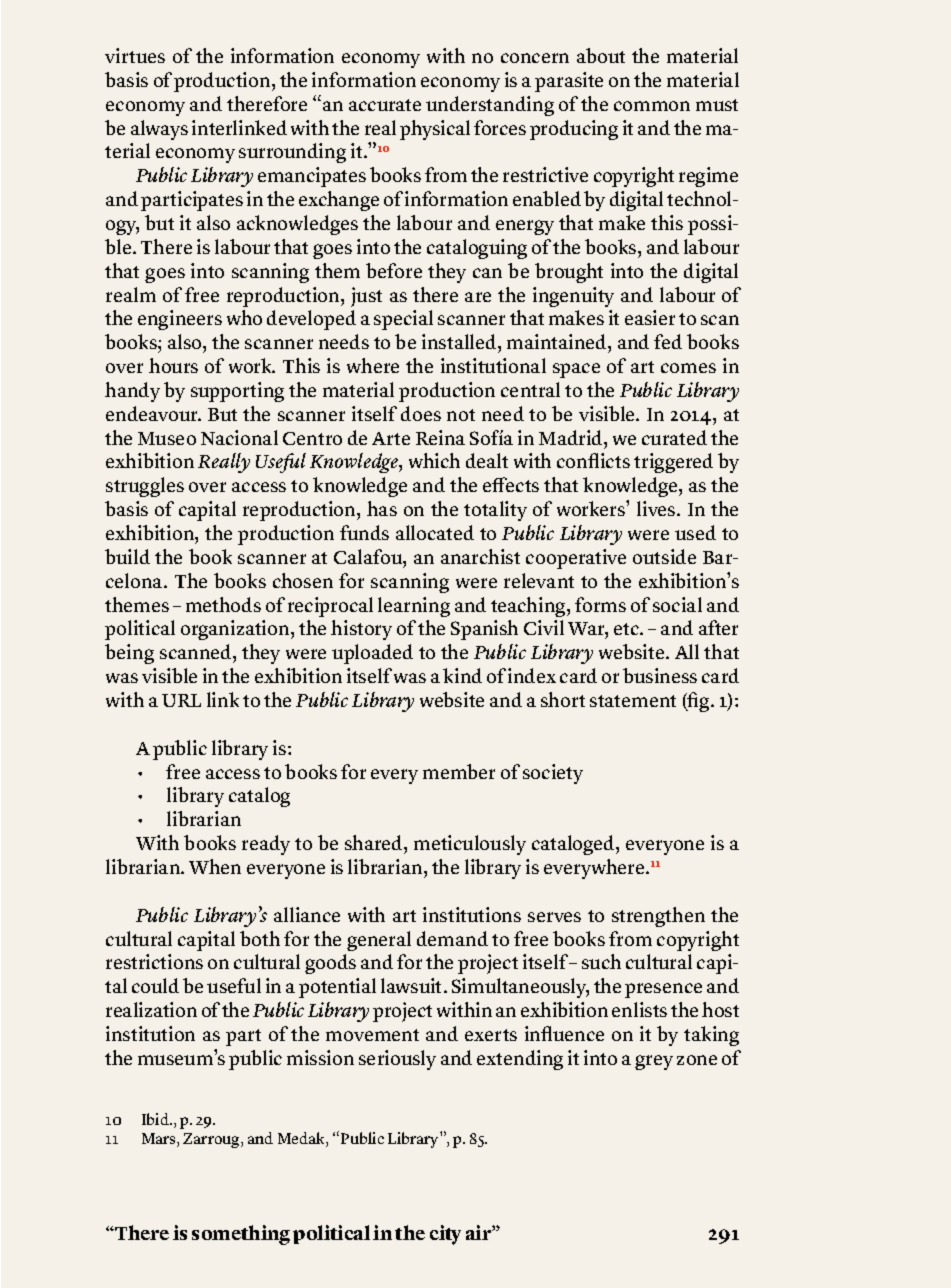 This screenshot has width=951, height=1288. What do you see at coordinates (435, 130) in the screenshot?
I see `physical` at bounding box center [435, 130].
